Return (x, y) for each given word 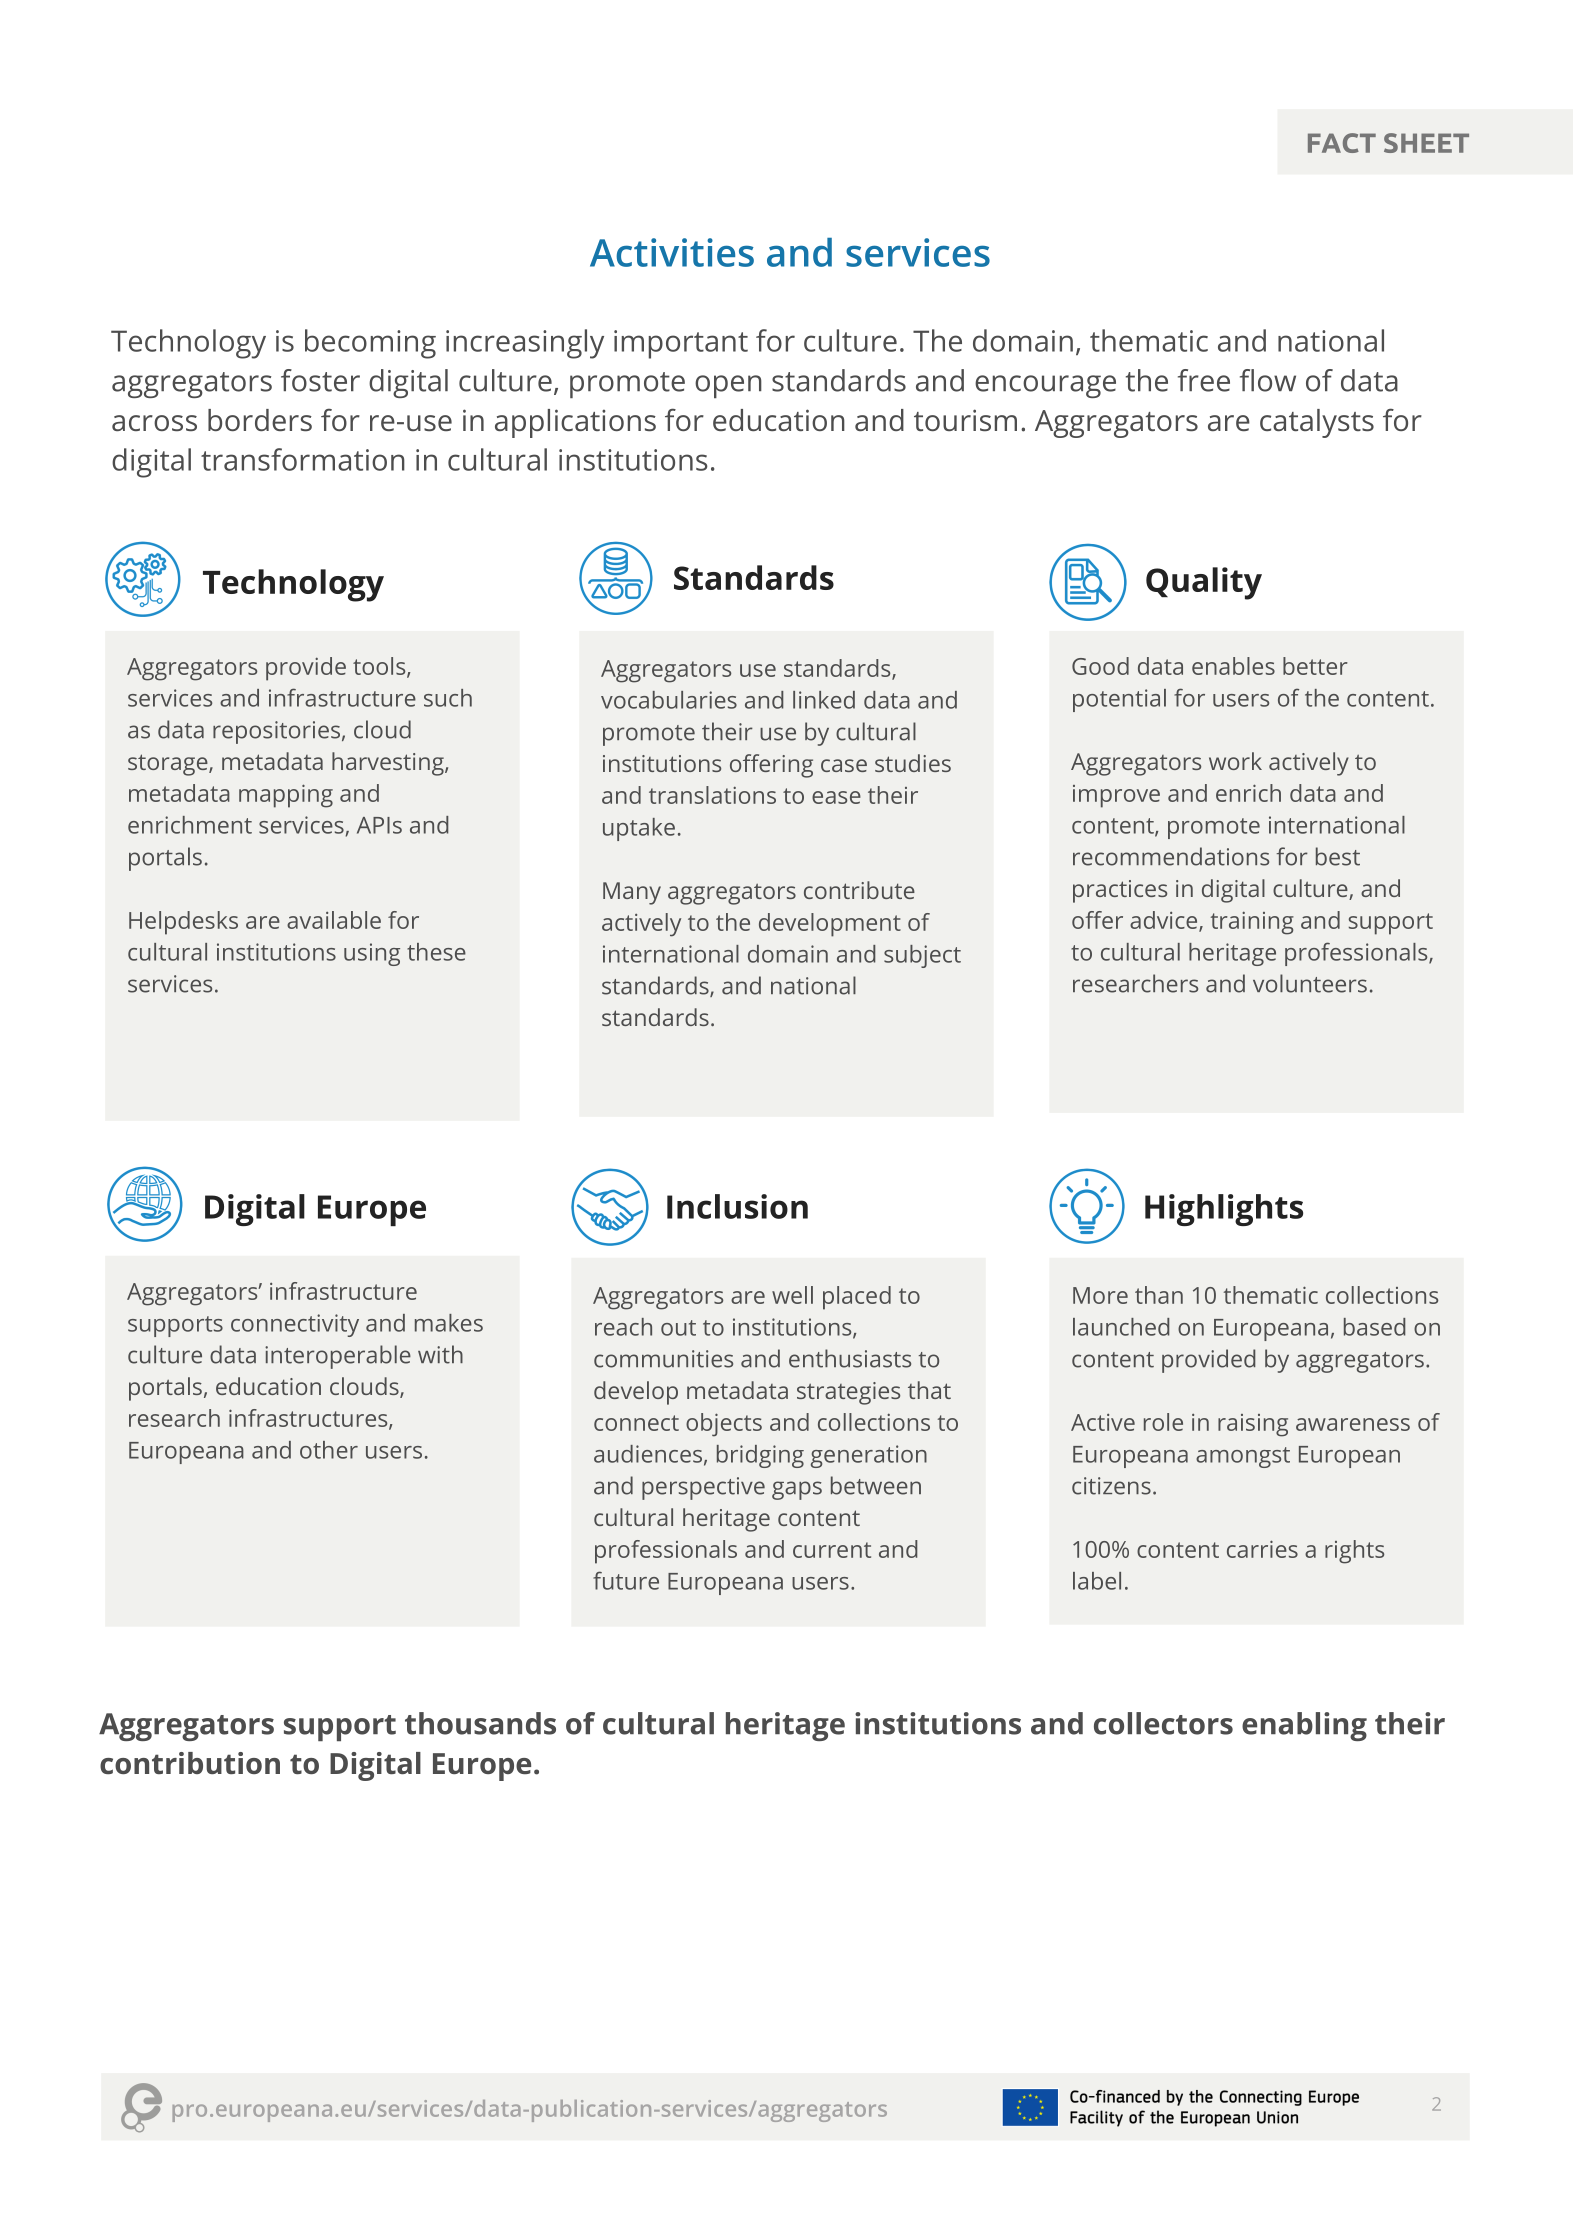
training (1252, 923)
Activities (672, 252)
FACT (1342, 143)
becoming (370, 344)
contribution (190, 1763)
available (334, 920)
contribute (859, 890)
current (832, 1550)
